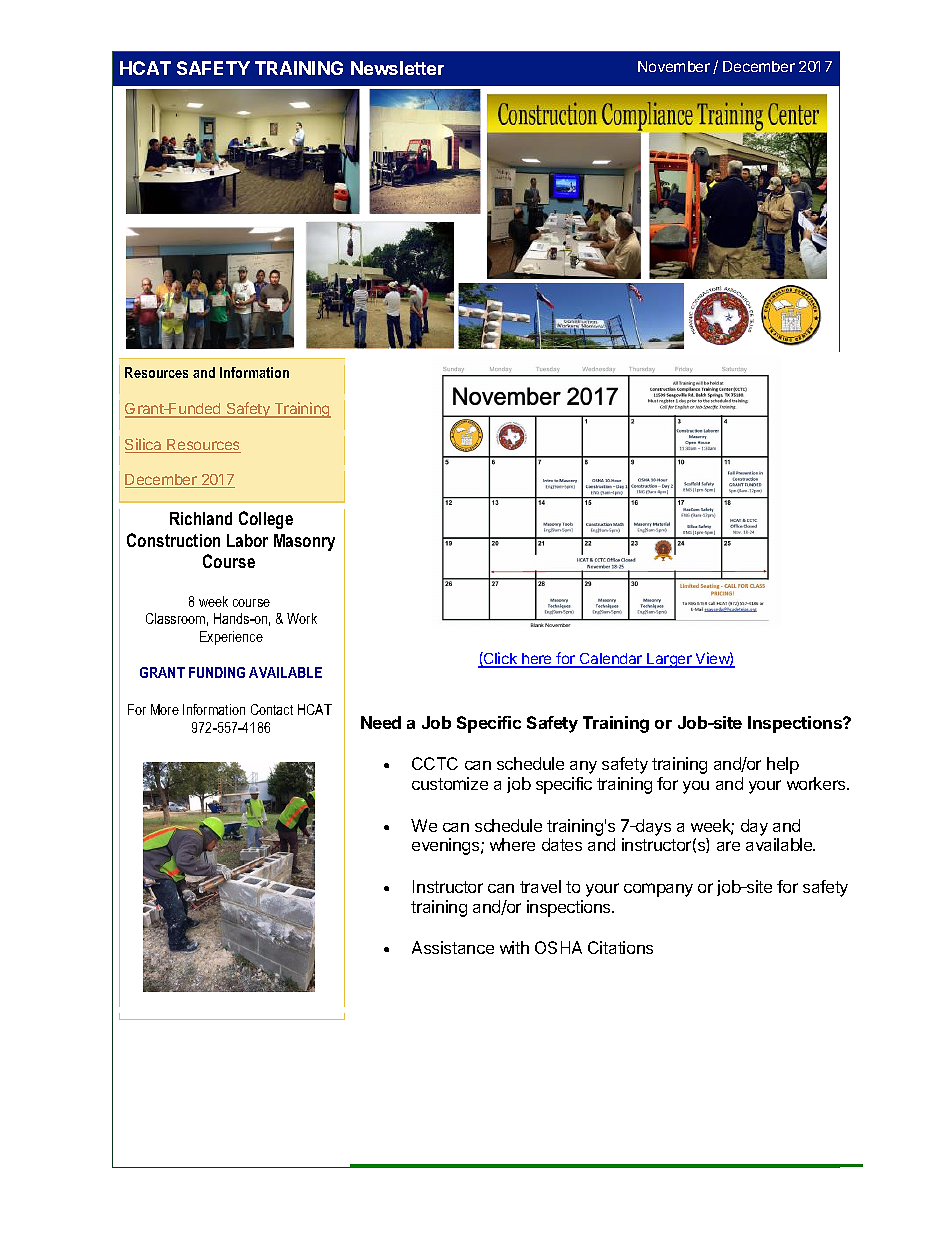 The width and height of the document is (952, 1233). What do you see at coordinates (669, 660) in the document?
I see `Larger` at bounding box center [669, 660].
